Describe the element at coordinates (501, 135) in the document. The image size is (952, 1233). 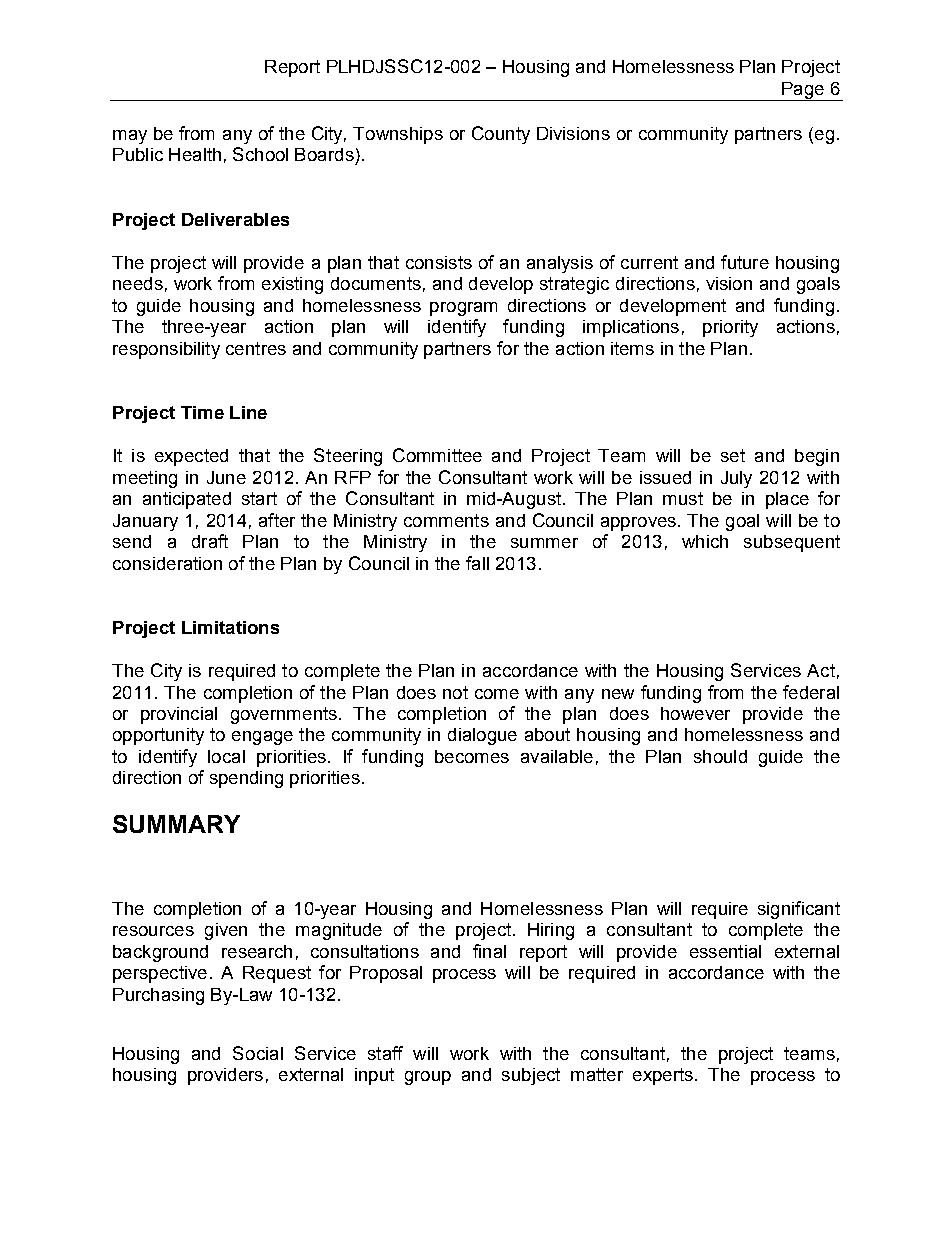
I see `County` at that location.
